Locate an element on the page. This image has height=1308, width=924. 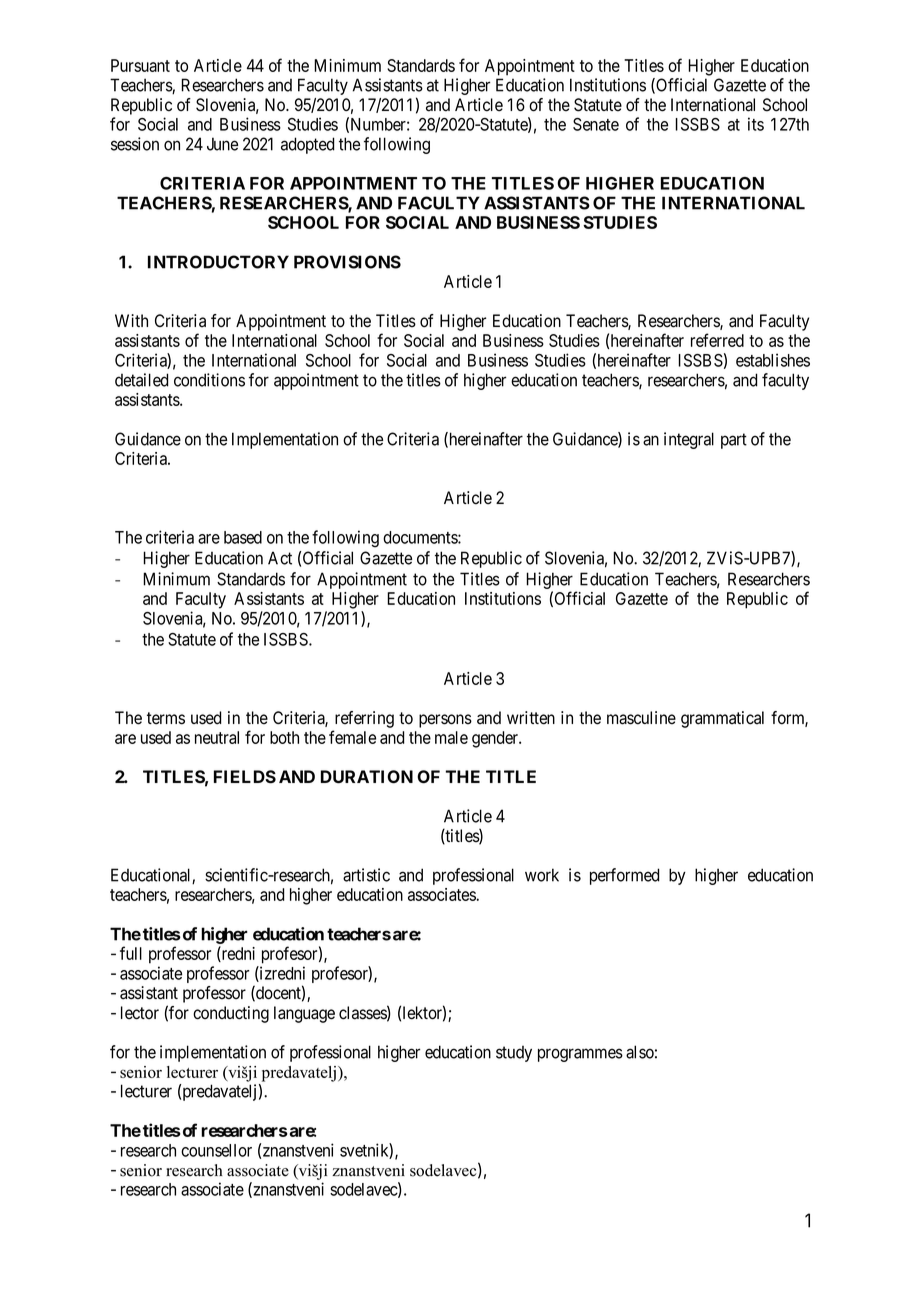
INTRODUCTORY is located at coordinates (218, 262).
